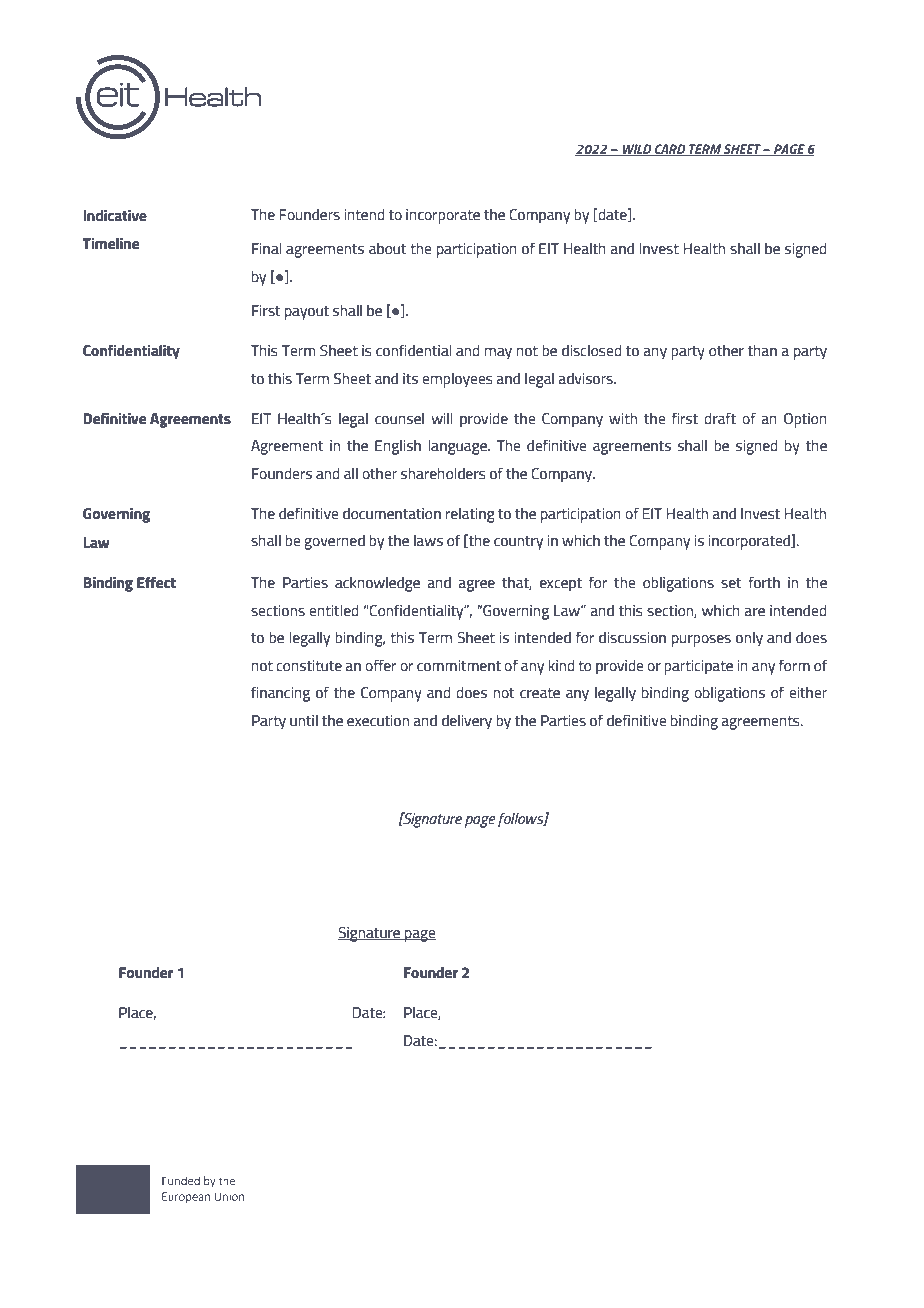 Image resolution: width=924 pixels, height=1308 pixels. I want to click on WILD, so click(637, 150).
